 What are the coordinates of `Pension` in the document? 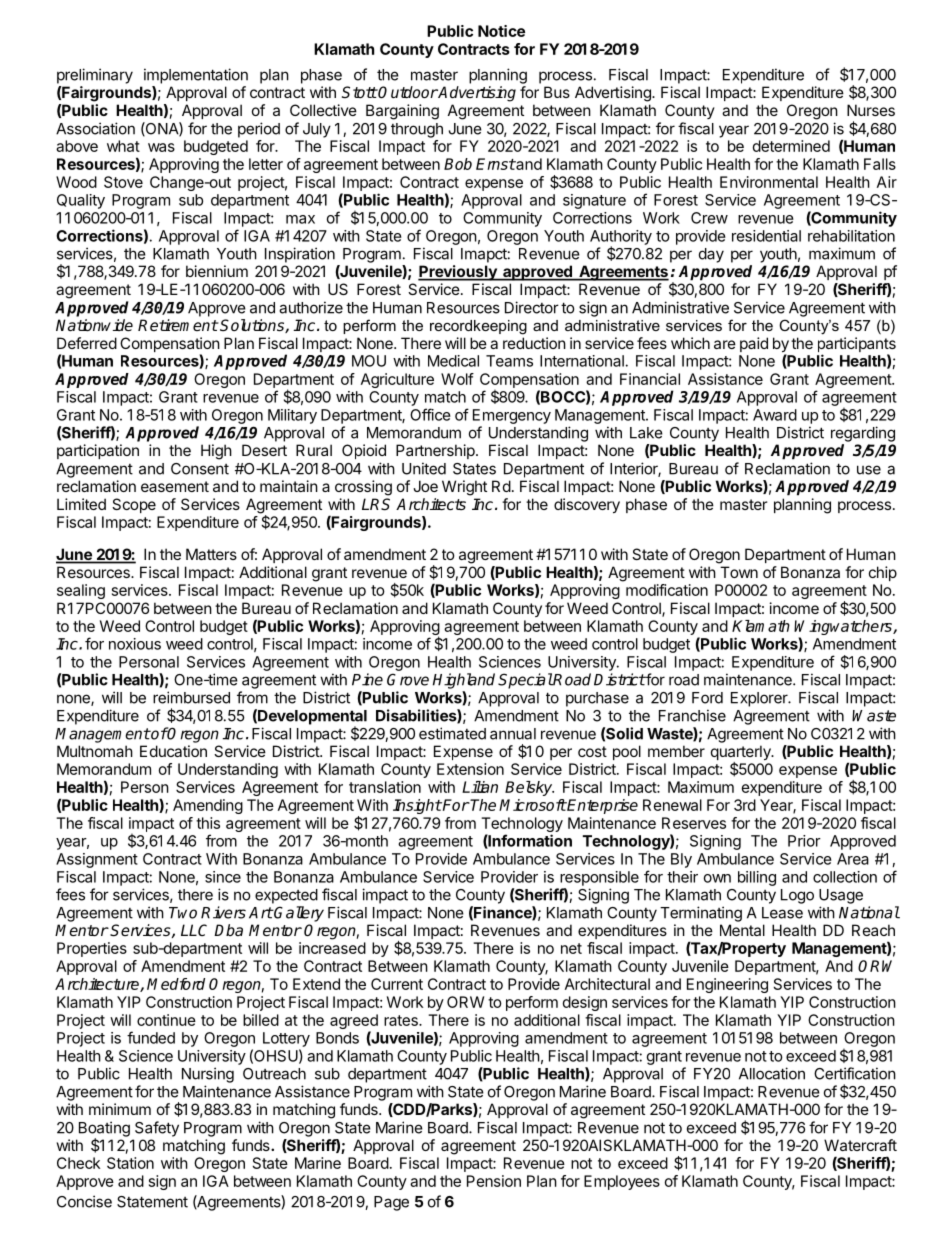 It's located at (494, 1181).
